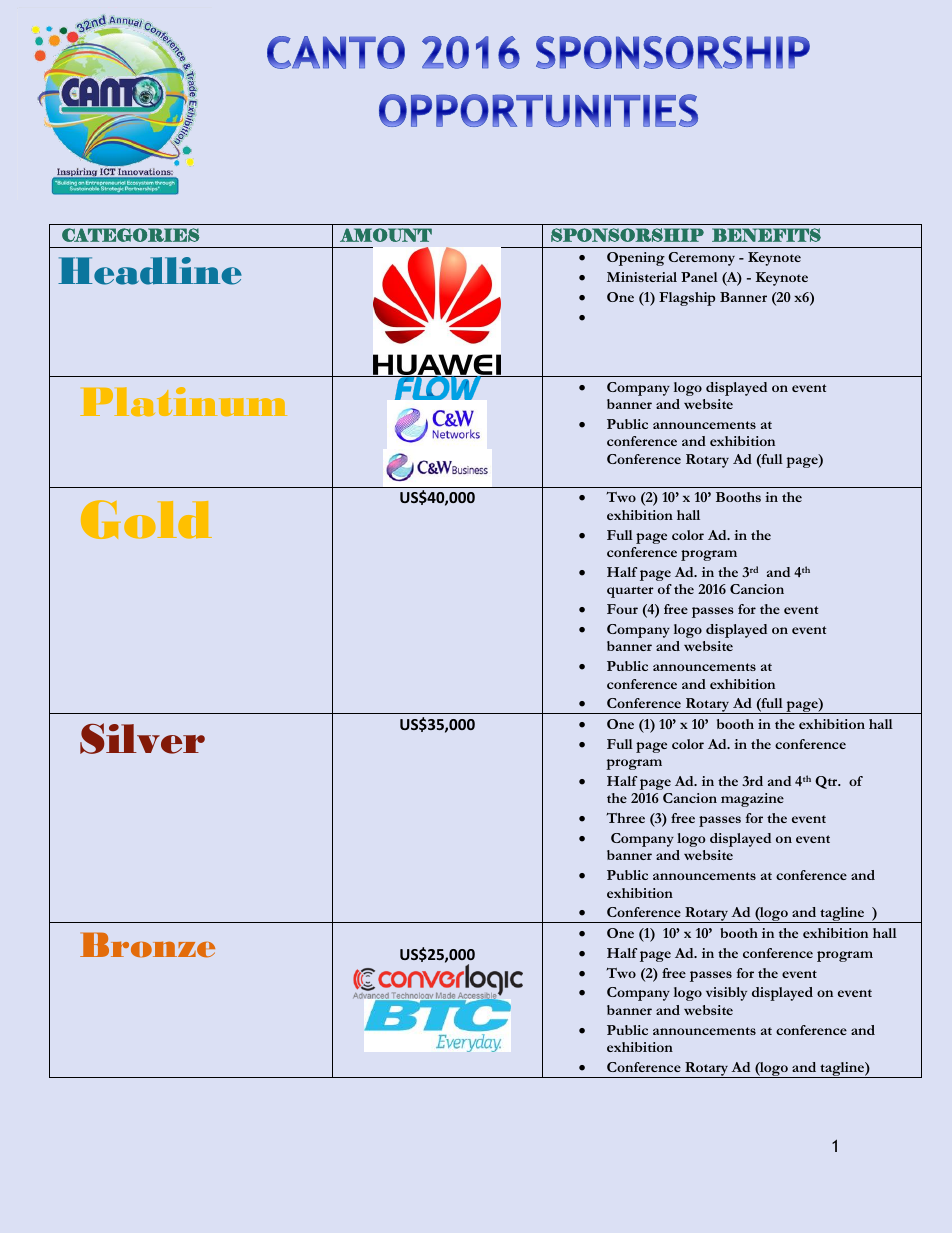  What do you see at coordinates (142, 738) in the screenshot?
I see `Silver` at bounding box center [142, 738].
